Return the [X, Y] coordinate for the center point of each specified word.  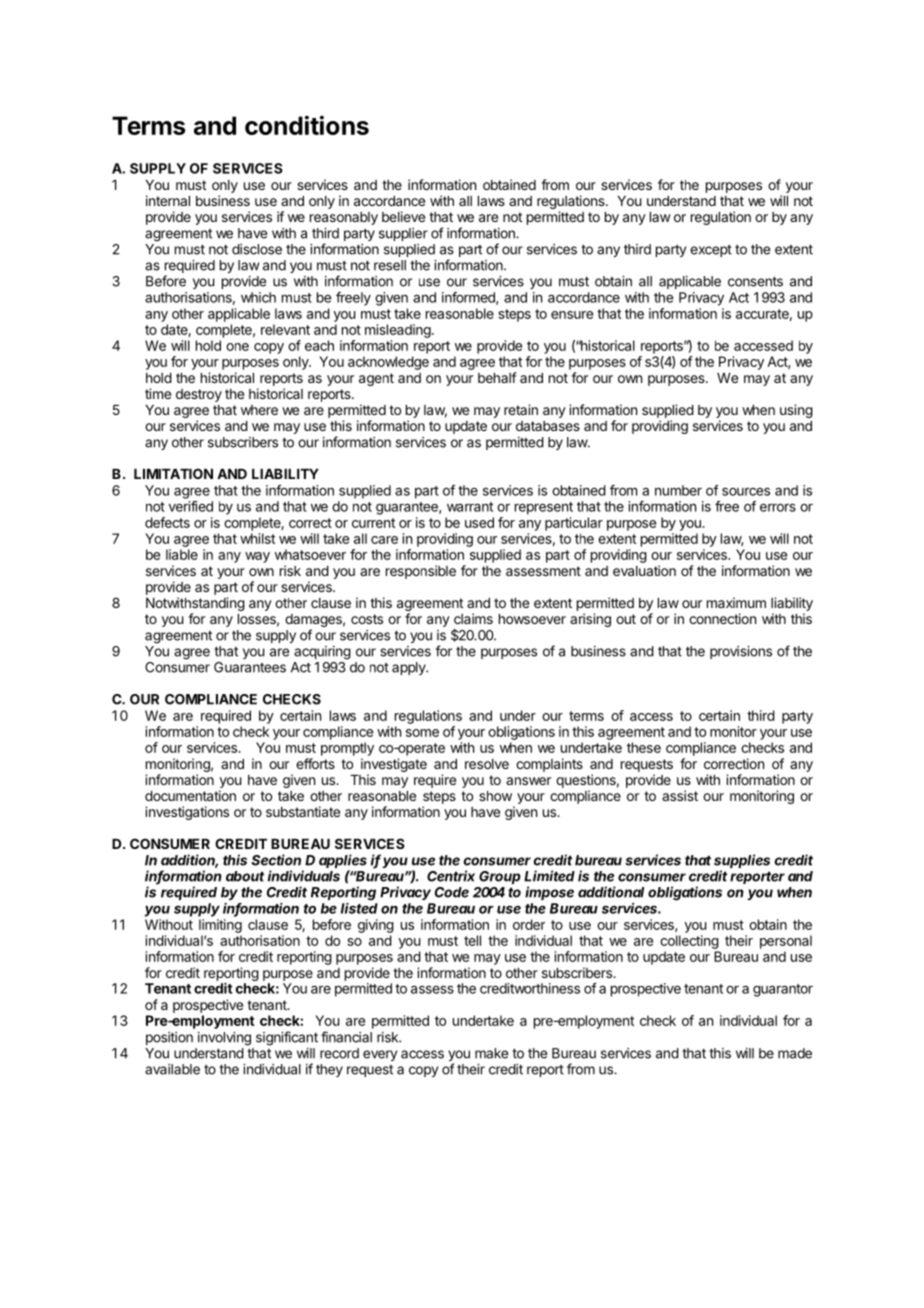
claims [473, 618]
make [491, 1053]
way [257, 557]
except [711, 251]
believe [403, 216]
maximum [736, 602]
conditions [307, 125]
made [795, 1053]
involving [224, 1039]
